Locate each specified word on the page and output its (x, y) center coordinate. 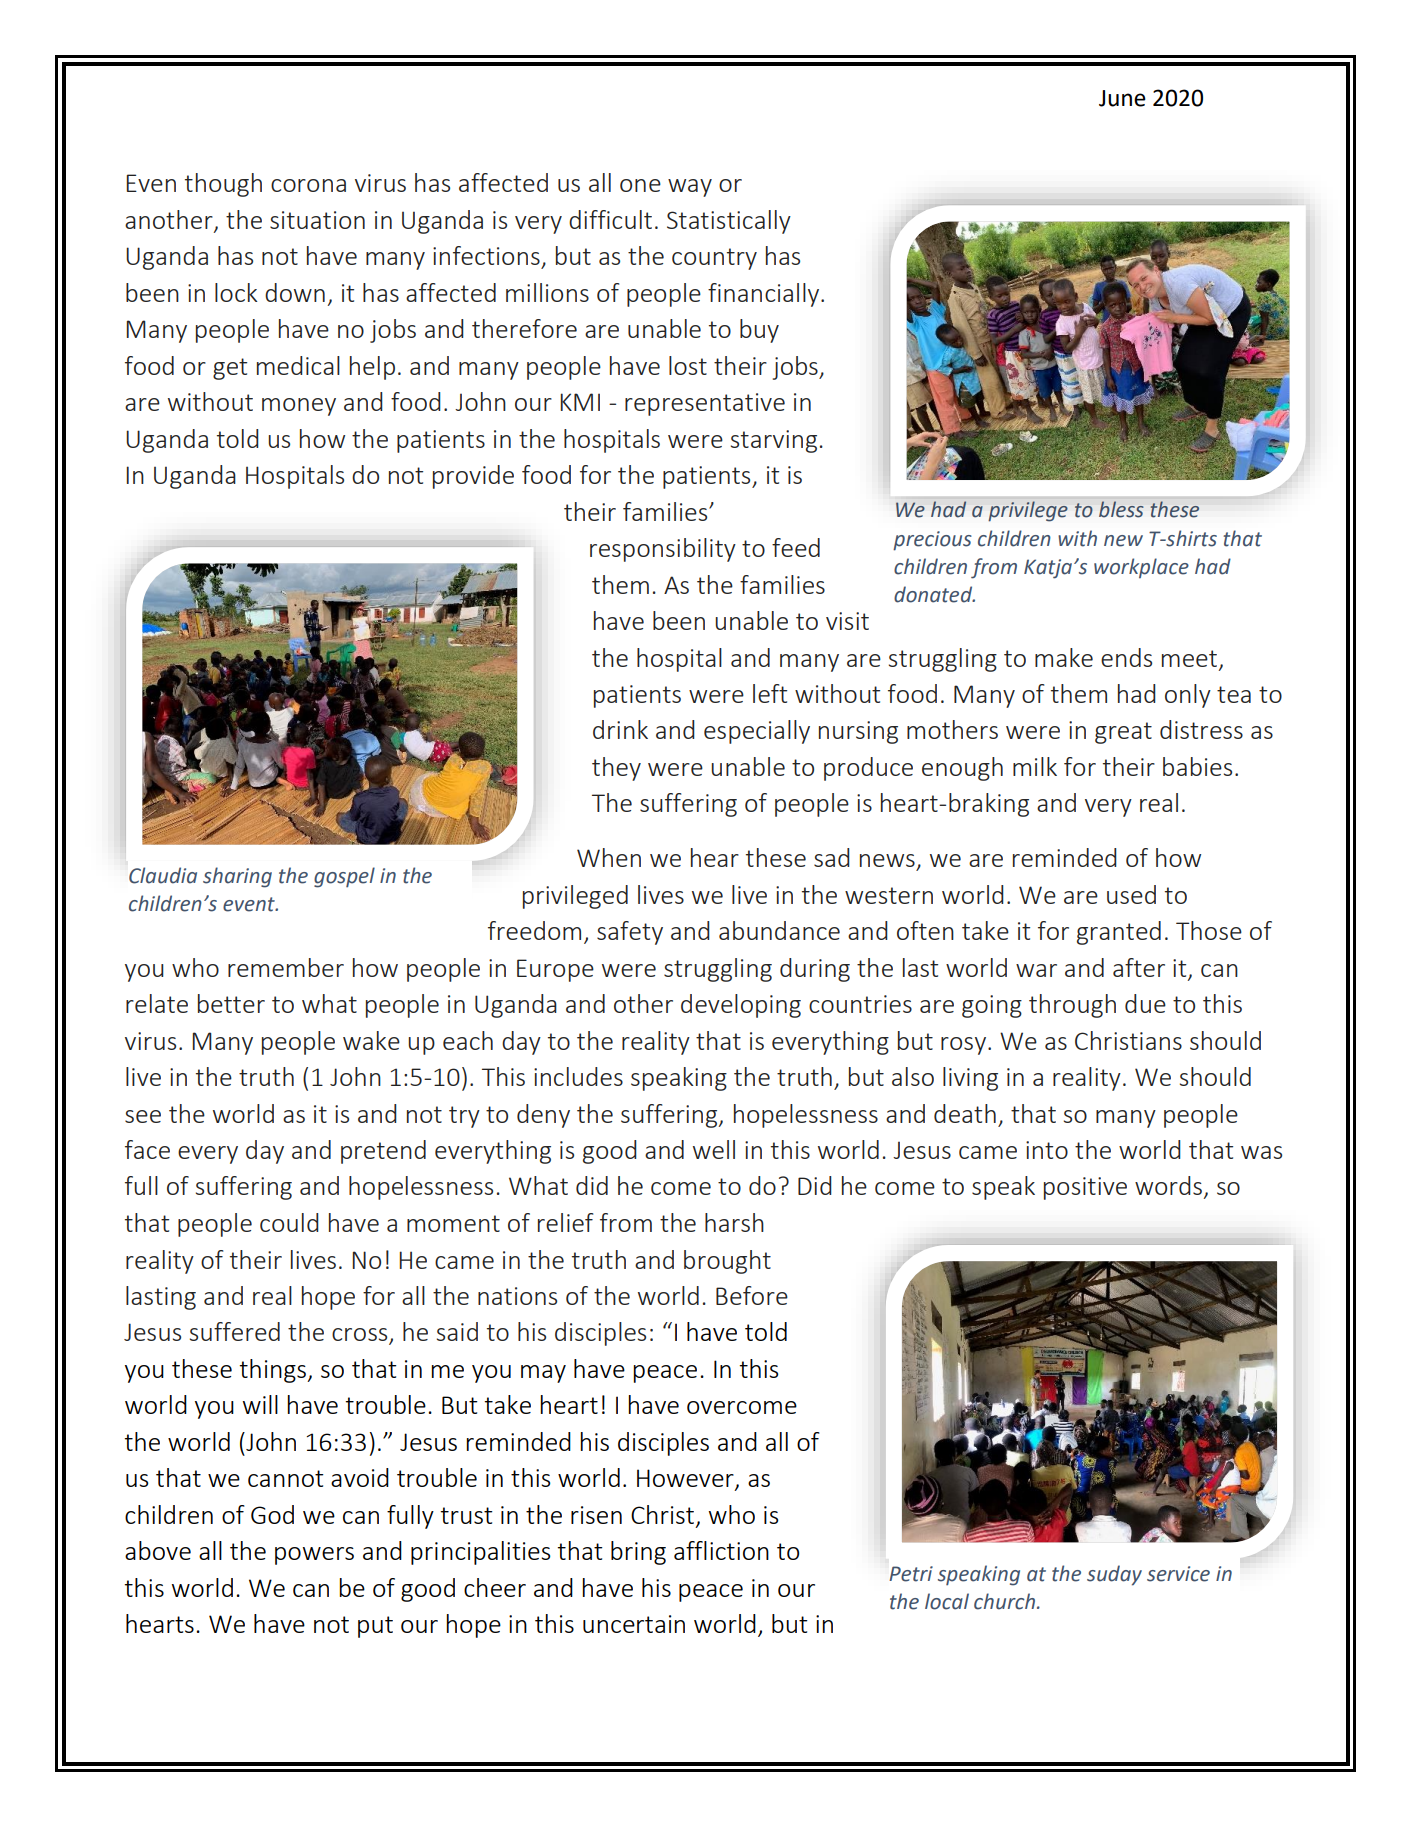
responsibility (663, 550)
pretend (383, 1152)
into (1047, 1150)
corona (308, 185)
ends (1126, 657)
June (1122, 98)
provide (473, 477)
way (690, 188)
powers (314, 1556)
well (714, 1149)
